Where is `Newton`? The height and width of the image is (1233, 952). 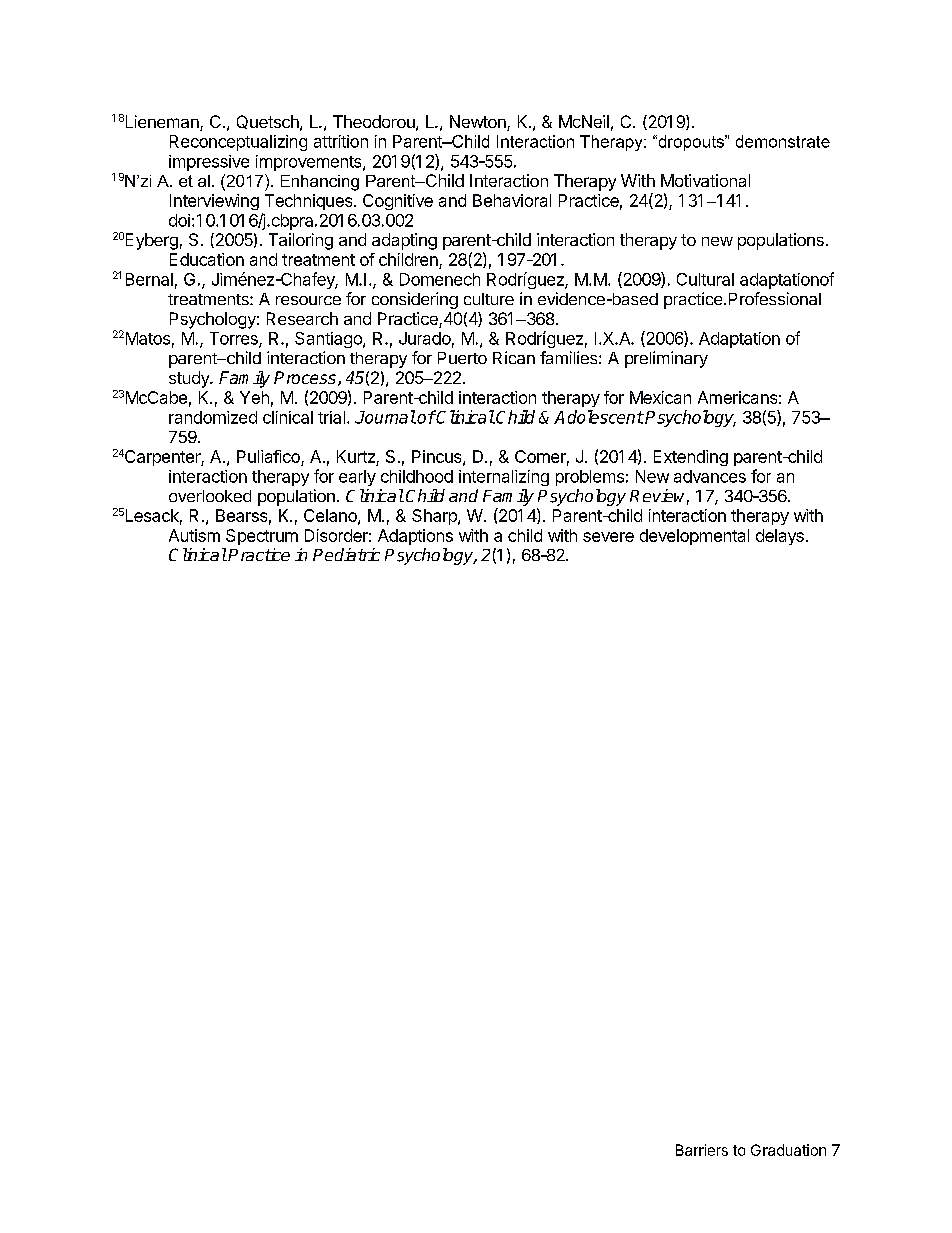 Newton is located at coordinates (479, 123).
